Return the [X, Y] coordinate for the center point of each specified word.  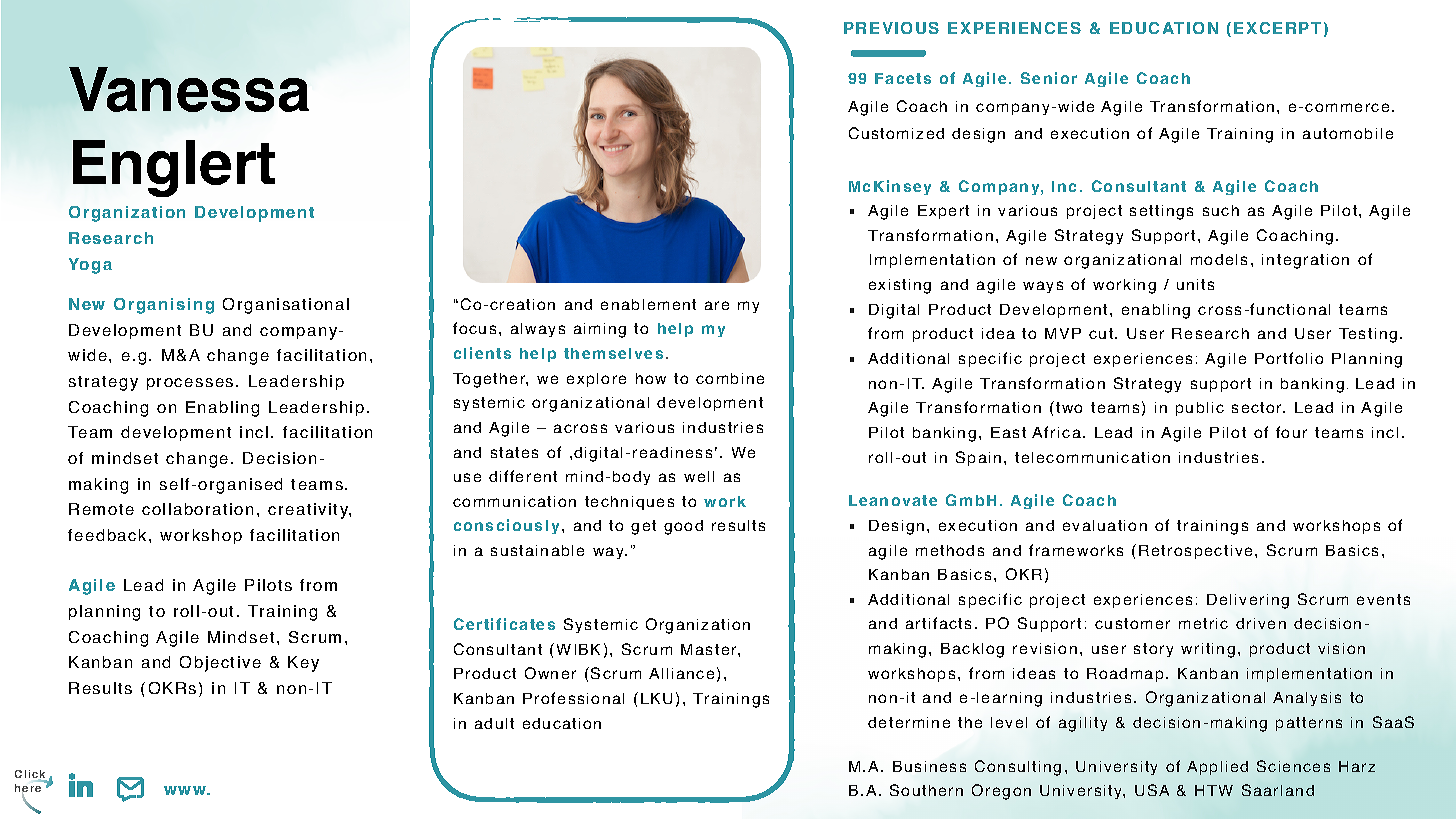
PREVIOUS [891, 28]
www [186, 790]
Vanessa [189, 89]
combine [730, 378]
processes [190, 384]
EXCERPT [1277, 28]
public [1200, 409]
